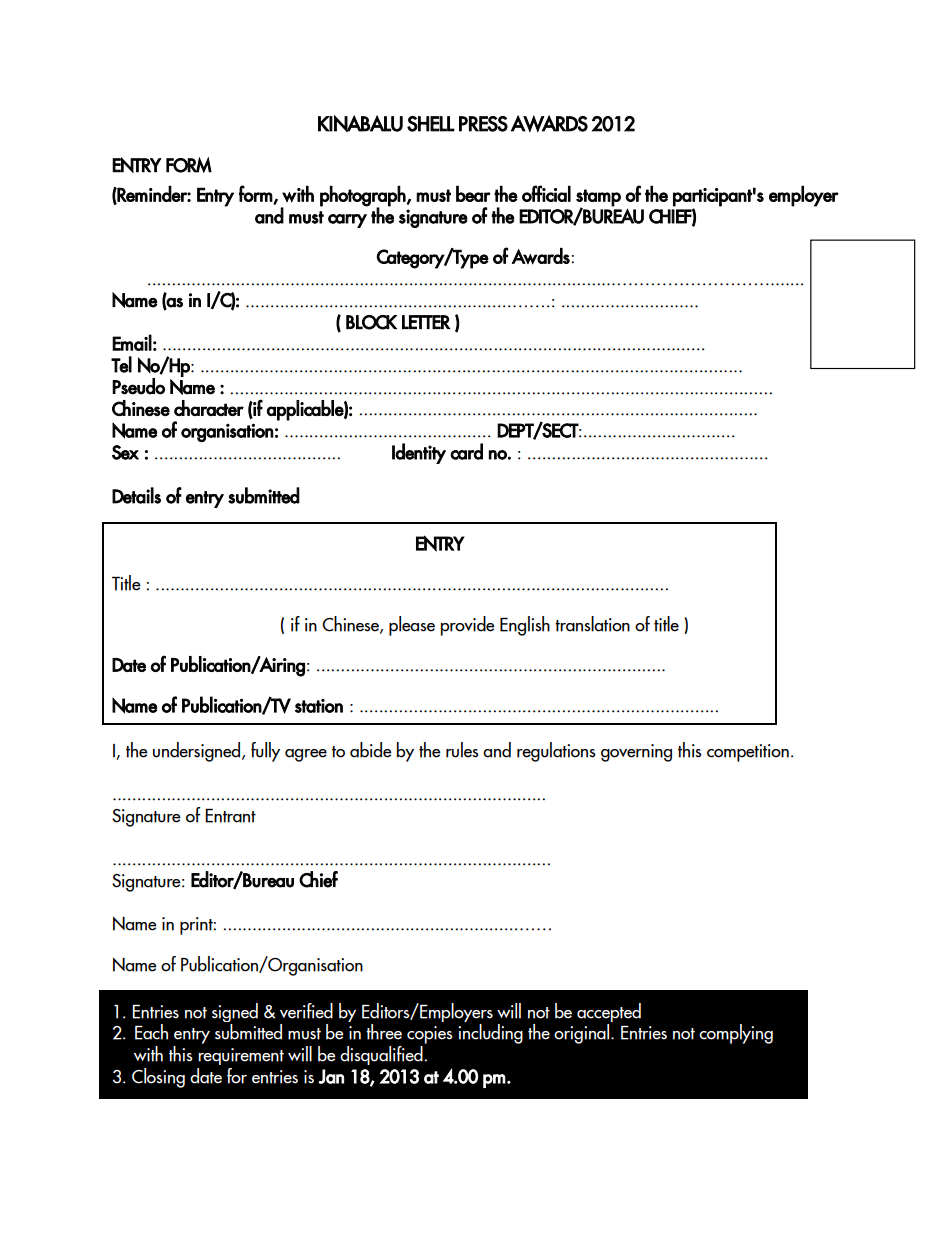 This screenshot has width=952, height=1233. Describe the element at coordinates (636, 753) in the screenshot. I see `governing` at that location.
